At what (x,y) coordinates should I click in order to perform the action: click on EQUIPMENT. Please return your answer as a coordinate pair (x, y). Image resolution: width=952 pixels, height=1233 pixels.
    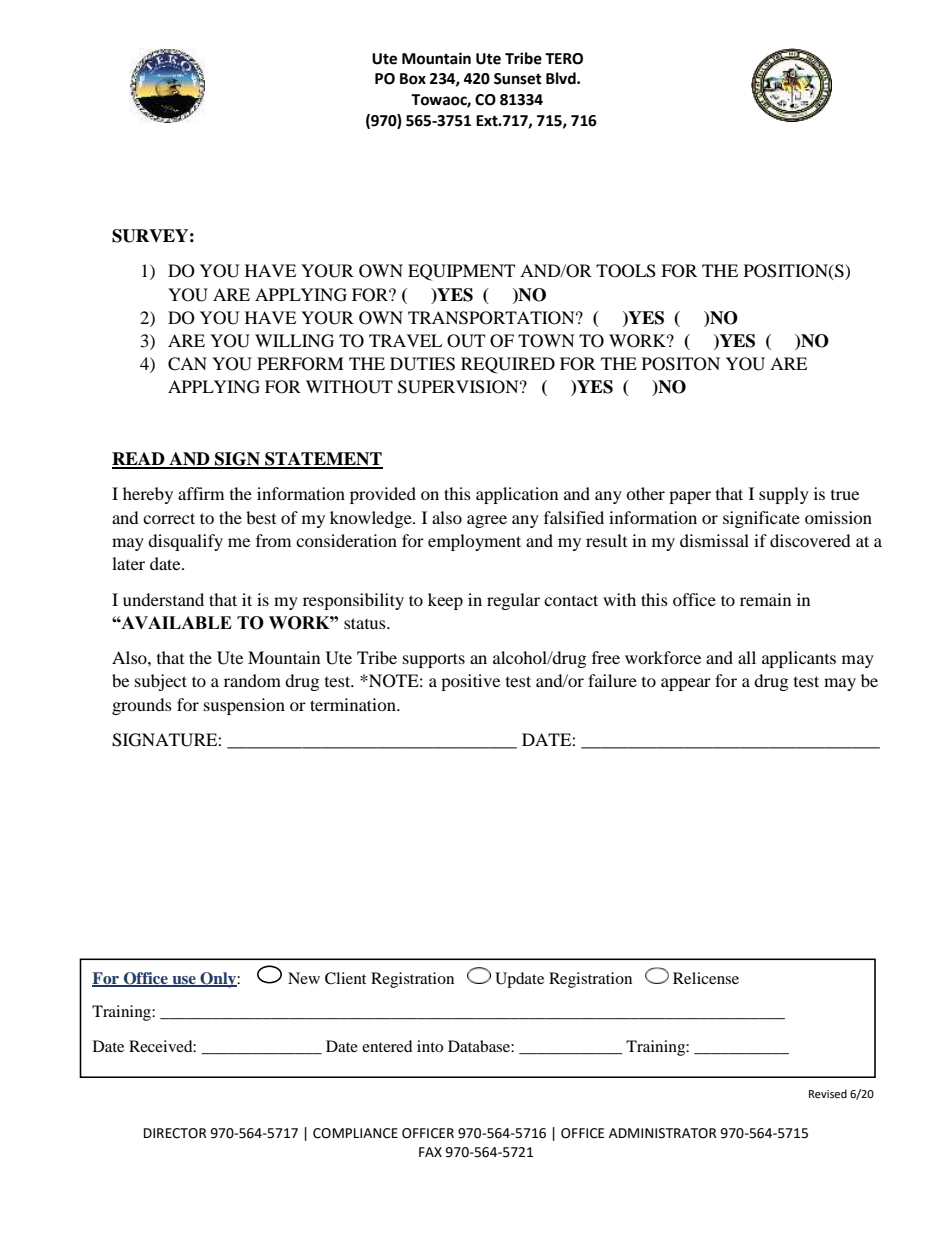
    Looking at the image, I should click on (461, 272).
